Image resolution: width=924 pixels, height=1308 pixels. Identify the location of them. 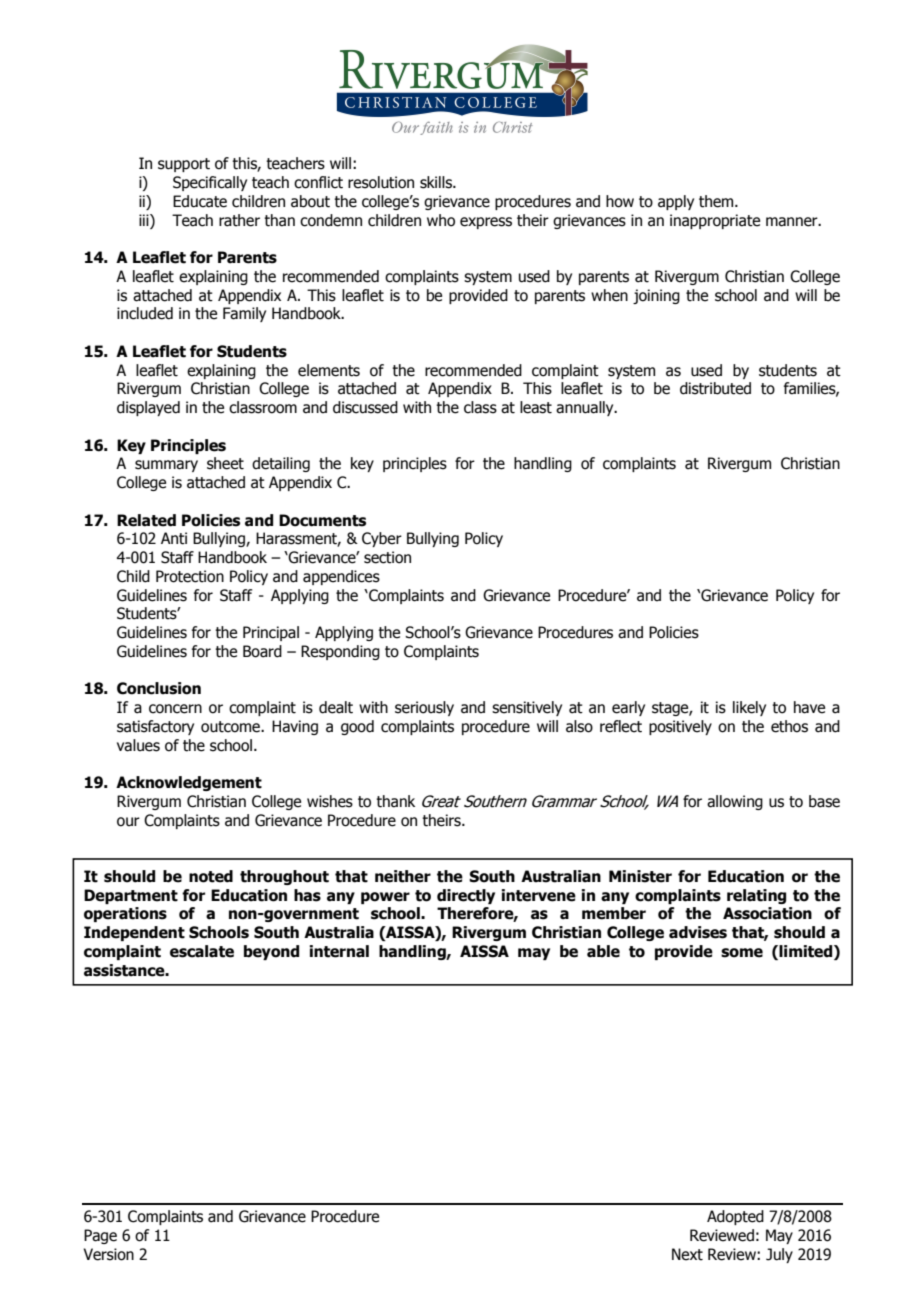
(717, 201).
